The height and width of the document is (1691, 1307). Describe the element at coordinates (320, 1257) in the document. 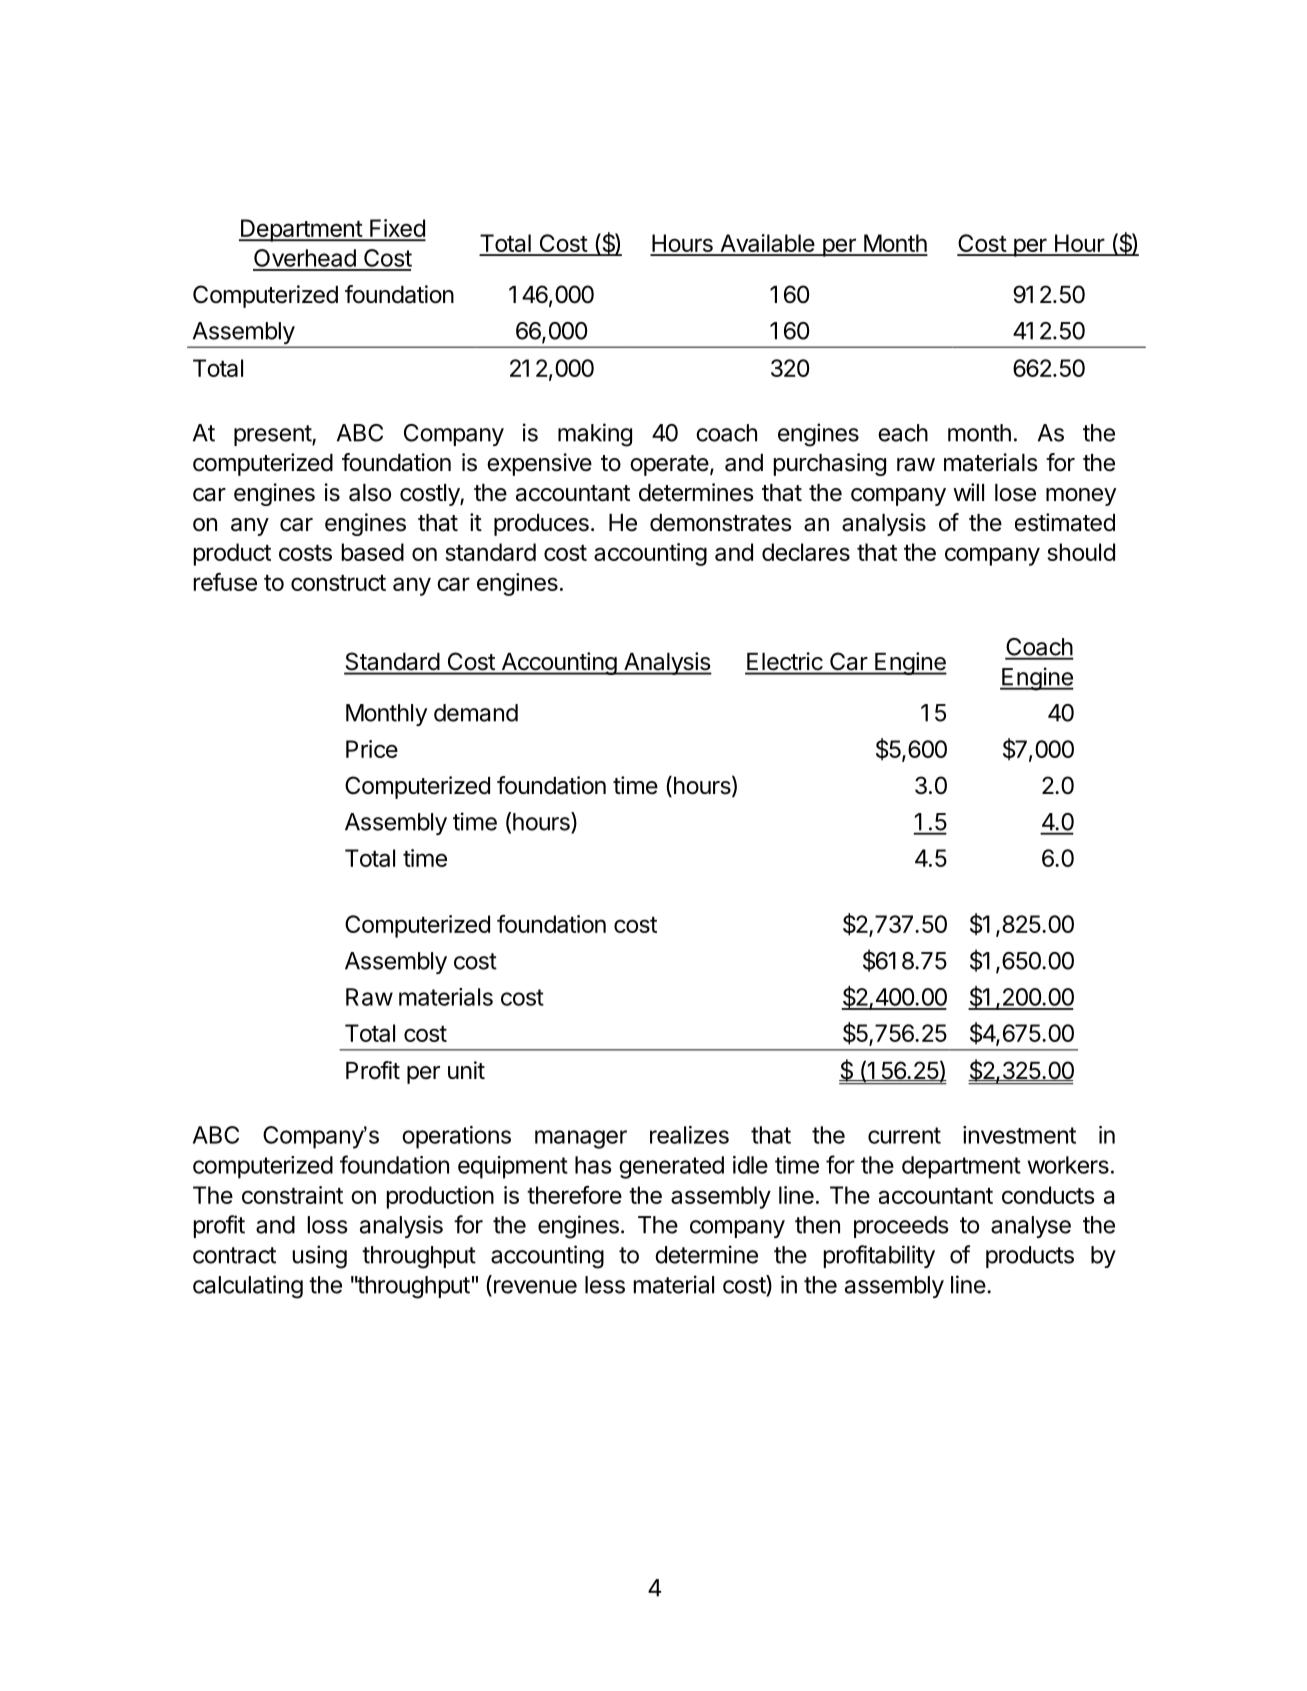

I see `using` at that location.
